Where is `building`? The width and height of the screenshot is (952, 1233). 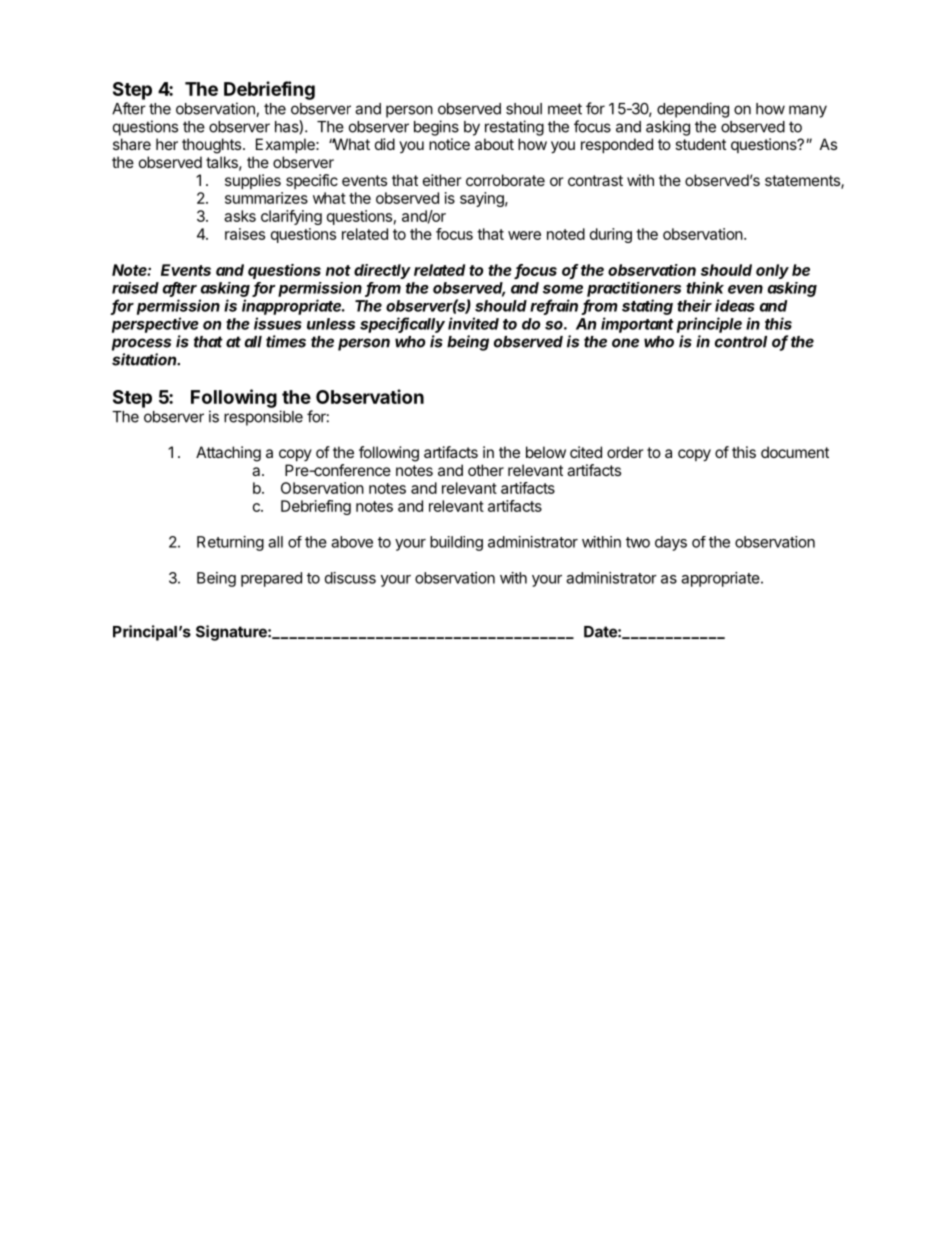 building is located at coordinates (456, 543).
